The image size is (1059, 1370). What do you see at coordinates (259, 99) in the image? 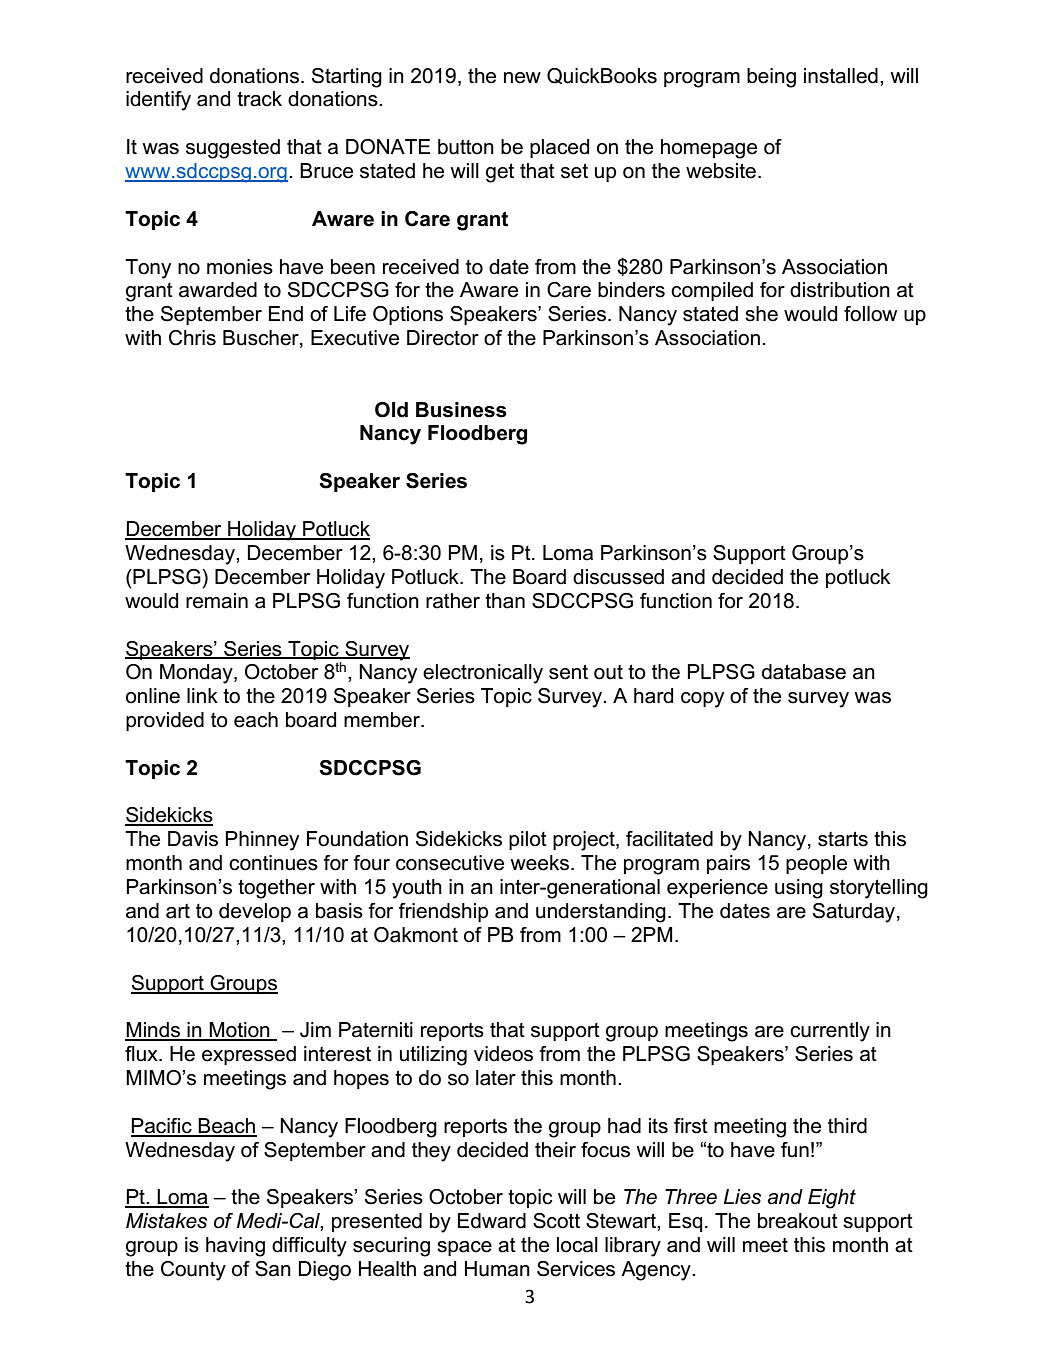
I see `track` at bounding box center [259, 99].
